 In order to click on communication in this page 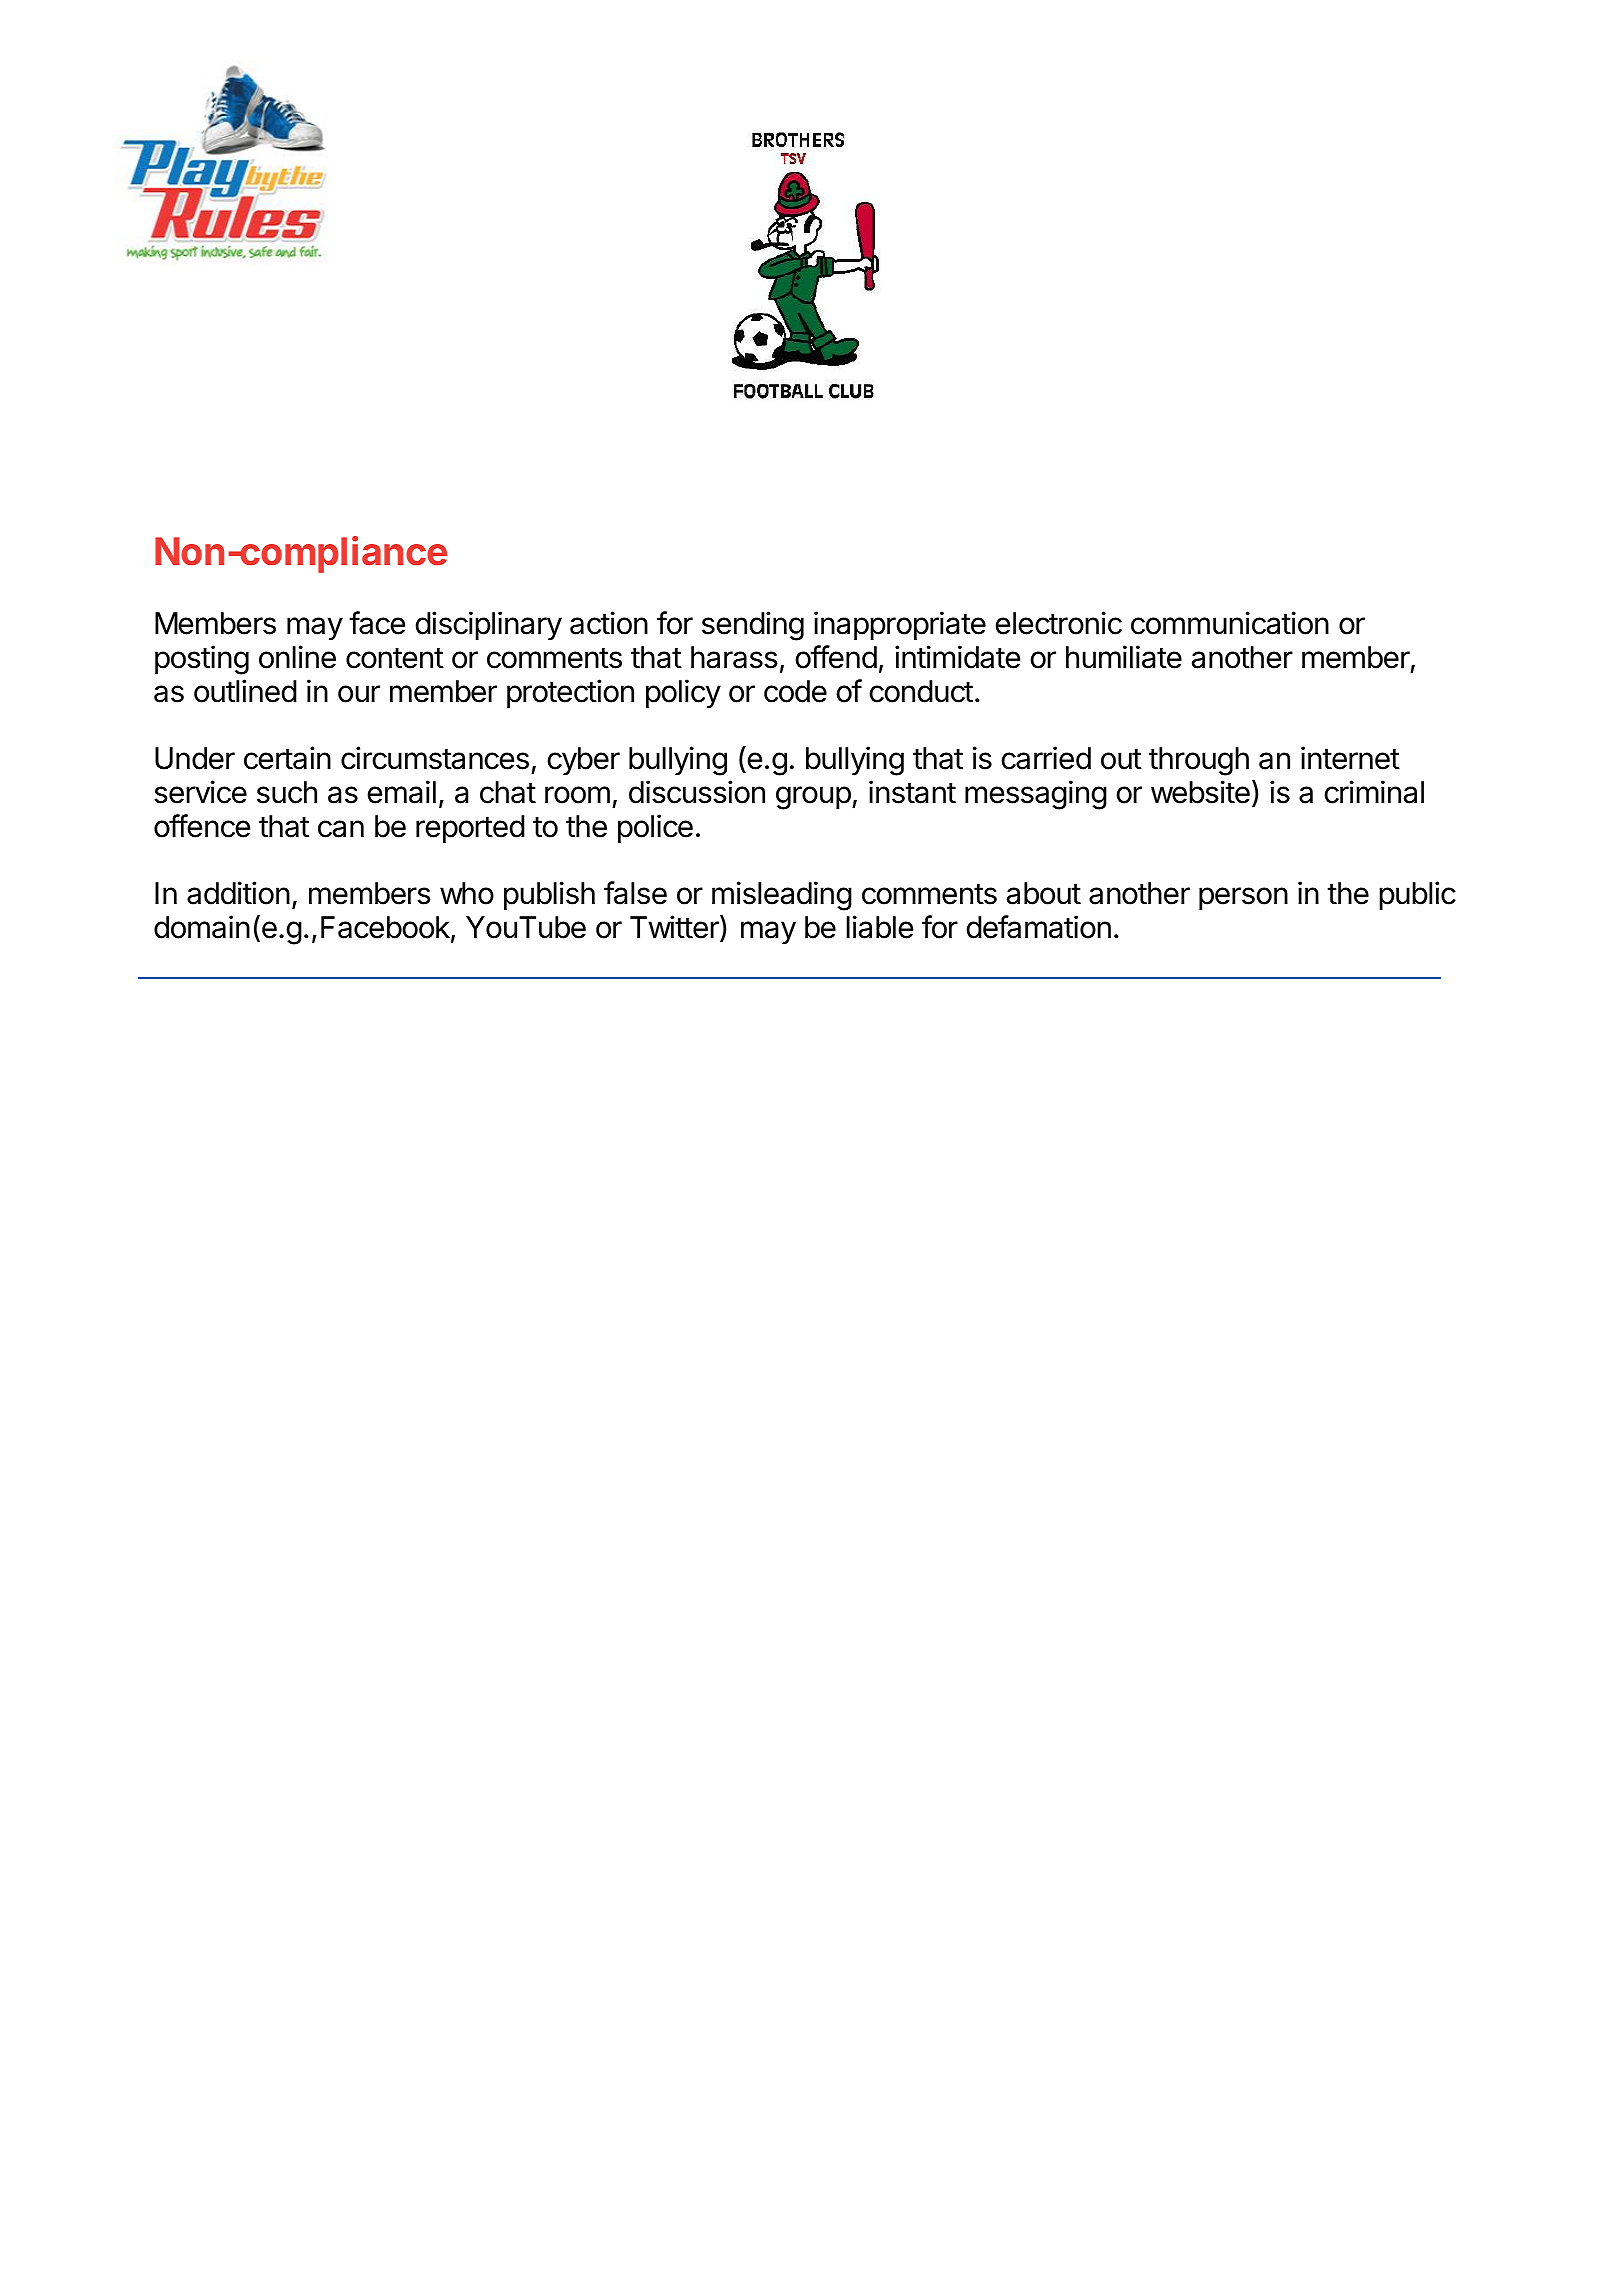, I will do `click(1230, 623)`.
